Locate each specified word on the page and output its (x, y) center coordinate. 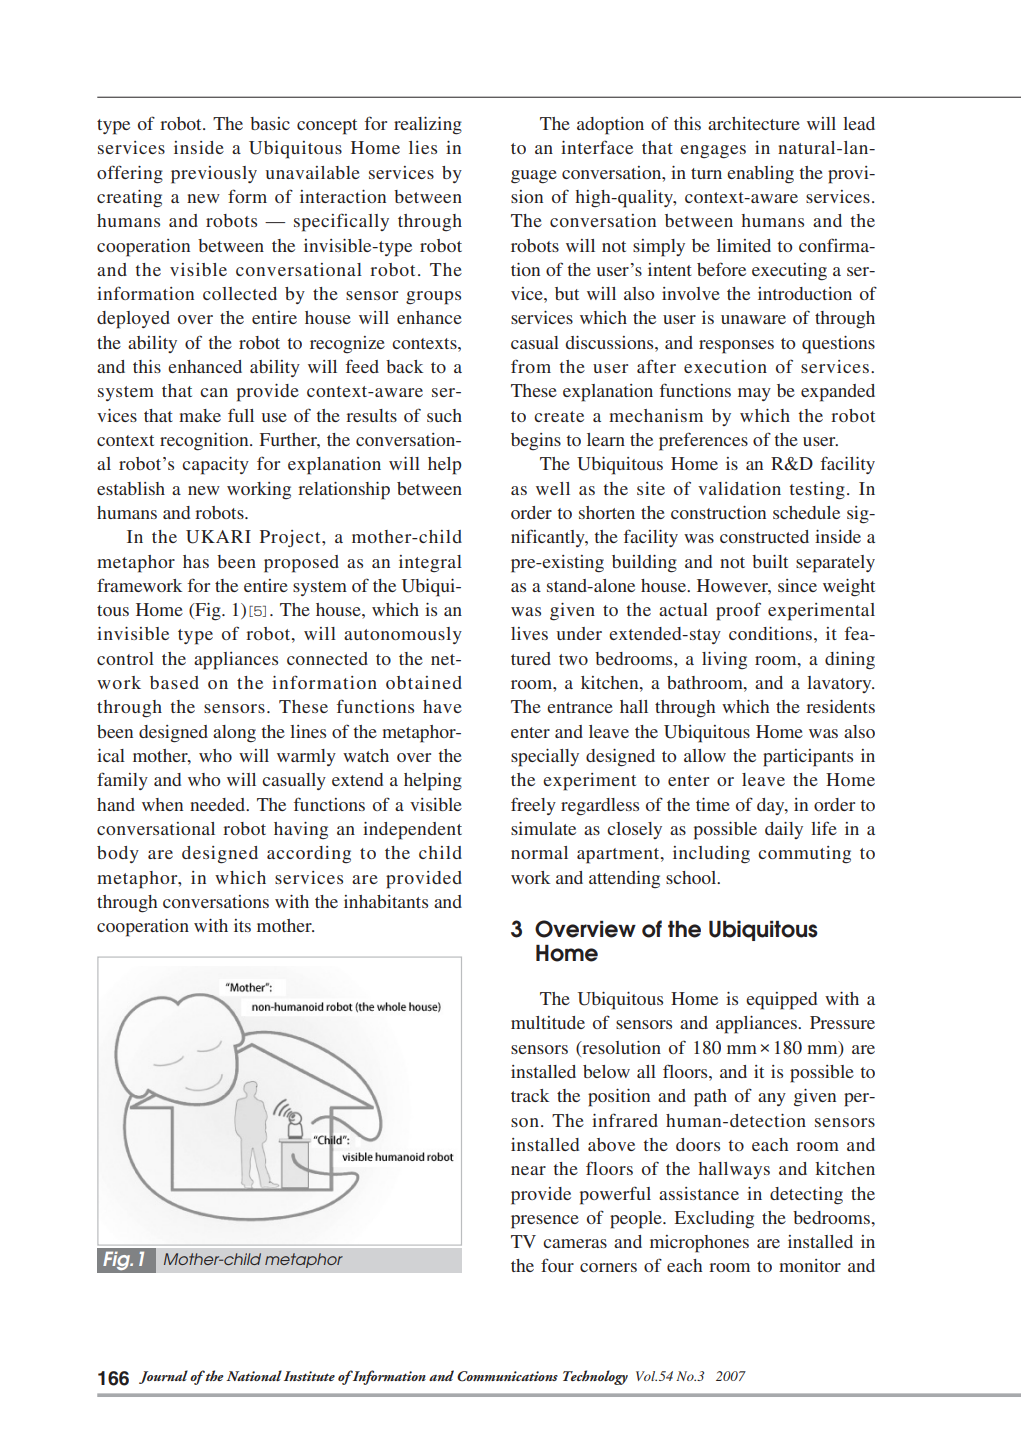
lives (529, 633)
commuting (804, 855)
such (444, 415)
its (242, 925)
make (200, 415)
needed (219, 804)
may (754, 394)
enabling (760, 175)
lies (423, 147)
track (530, 1095)
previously (214, 175)
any (772, 1099)
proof (738, 611)
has (196, 561)
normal (539, 852)
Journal (163, 1377)
